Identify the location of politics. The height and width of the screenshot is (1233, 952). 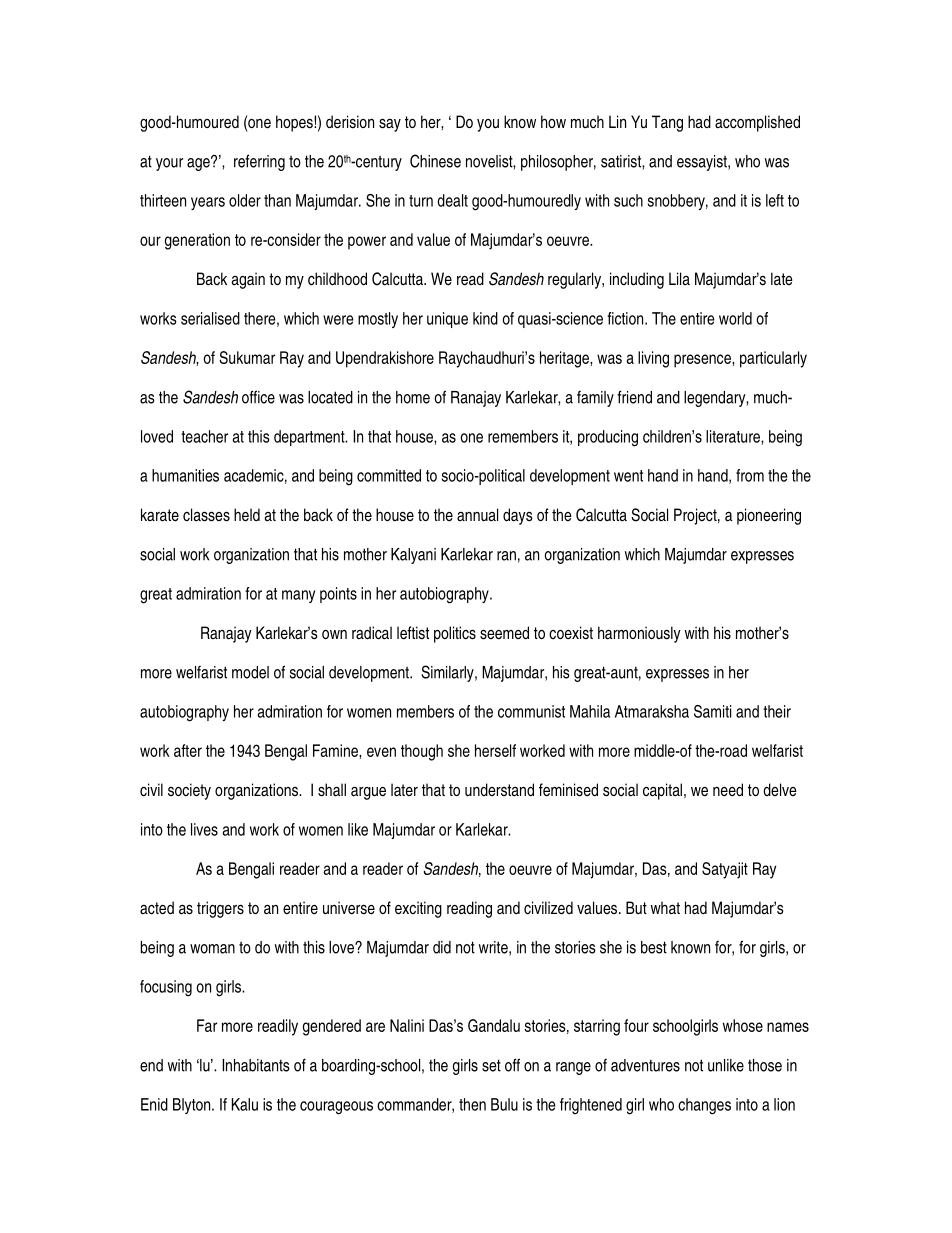
(455, 634).
